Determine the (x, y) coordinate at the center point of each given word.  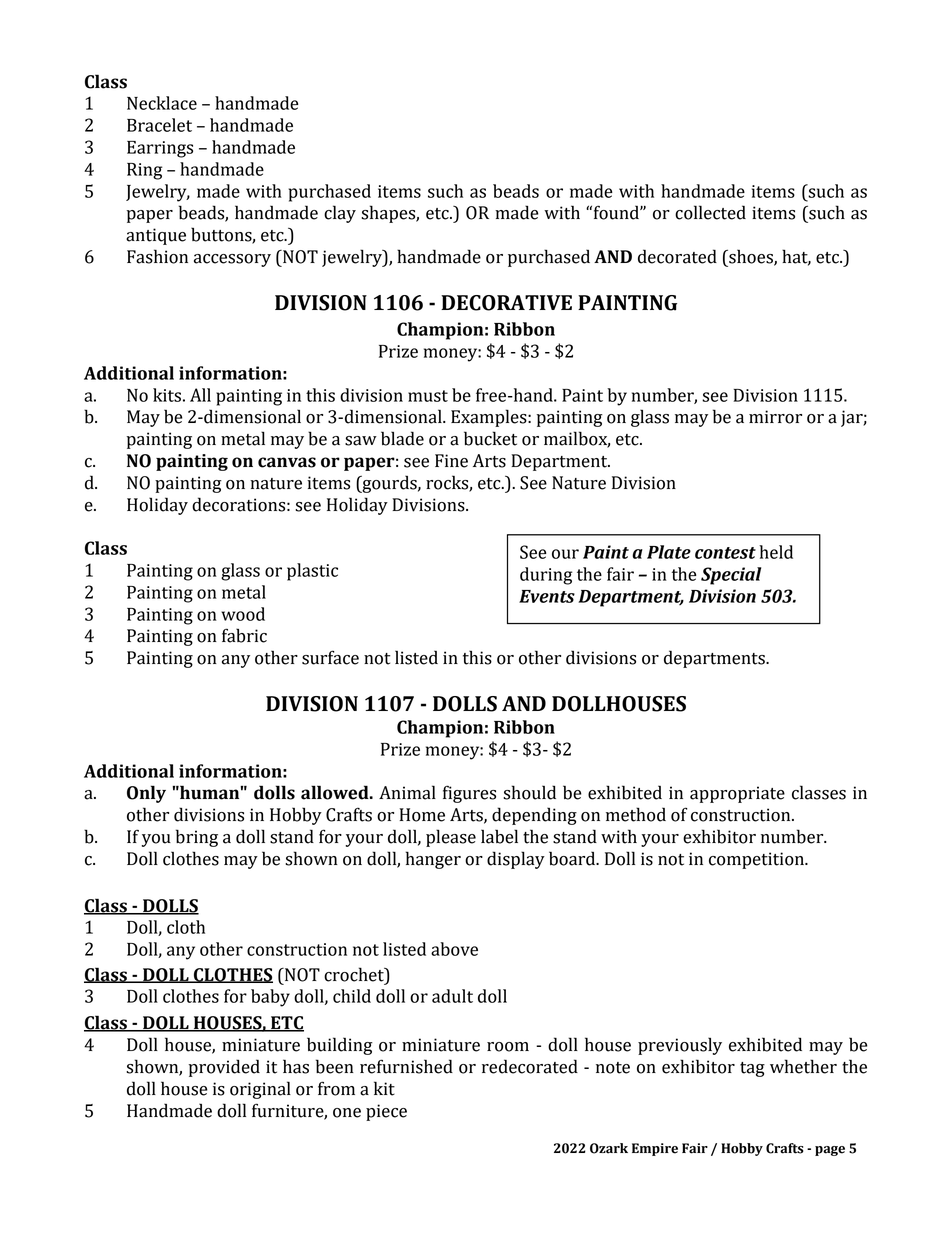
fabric (244, 635)
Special (731, 576)
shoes (751, 257)
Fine (451, 461)
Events (547, 596)
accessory (232, 260)
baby (270, 998)
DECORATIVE (506, 303)
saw (361, 441)
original (260, 1090)
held (776, 552)
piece (386, 1112)
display (516, 860)
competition (758, 860)
